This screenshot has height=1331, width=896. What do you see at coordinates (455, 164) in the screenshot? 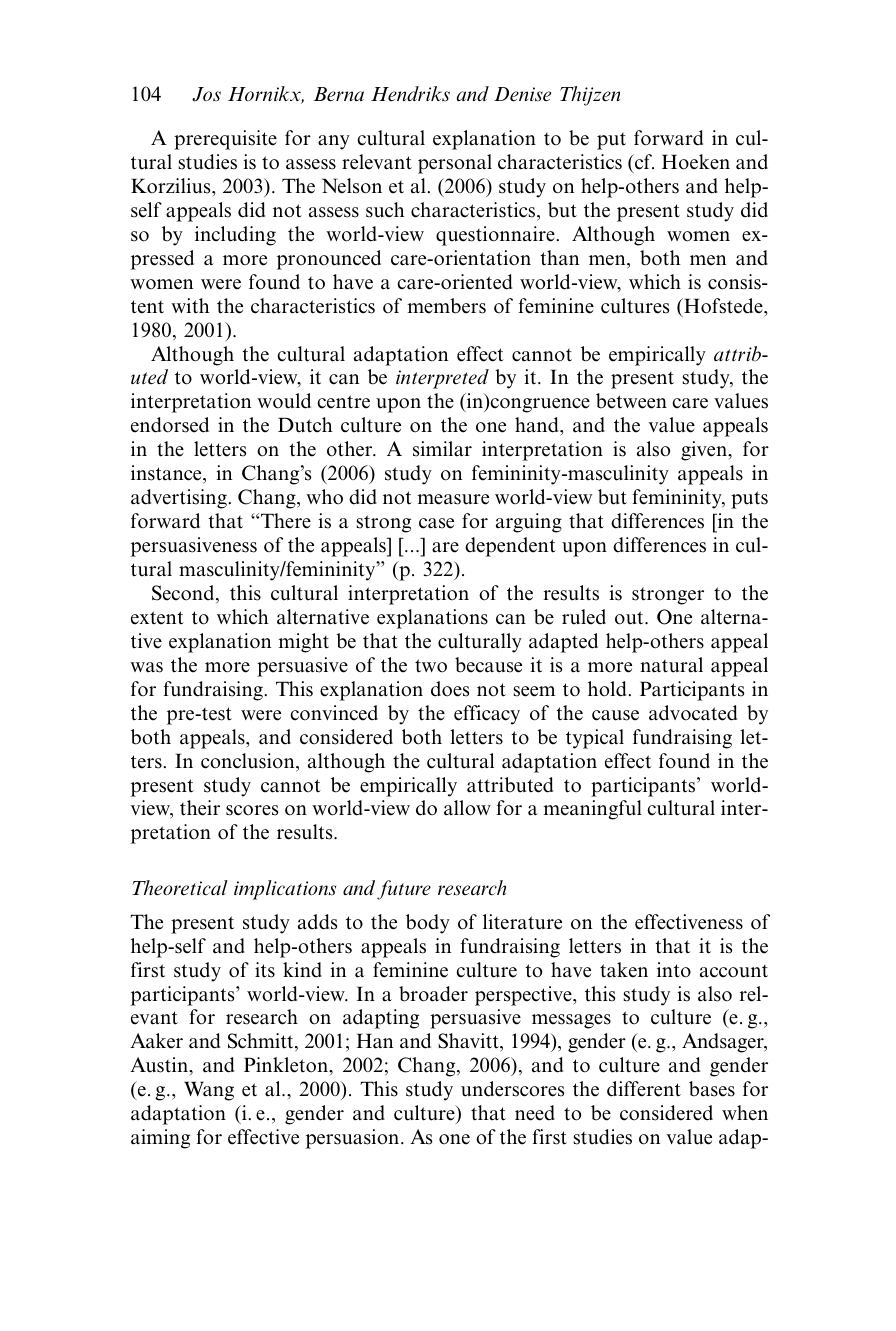
I see `personal` at bounding box center [455, 164].
